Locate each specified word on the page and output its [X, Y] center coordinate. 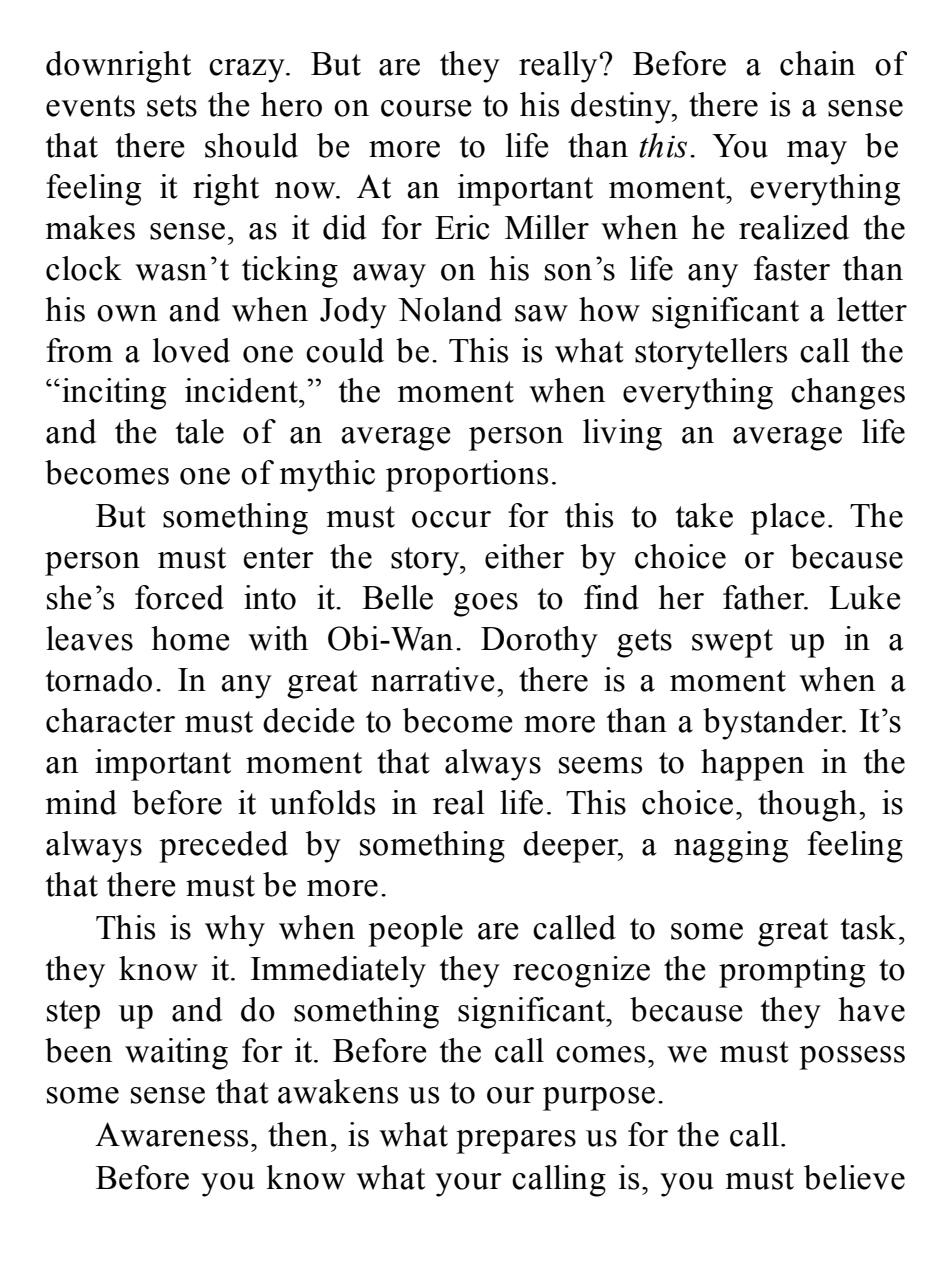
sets [172, 106]
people [415, 931]
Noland [450, 309]
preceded [223, 847]
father [765, 597]
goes [486, 605]
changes [848, 394]
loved [191, 350]
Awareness [171, 1134]
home [190, 638]
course [426, 108]
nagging [731, 847]
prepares [516, 1142]
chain [817, 63]
